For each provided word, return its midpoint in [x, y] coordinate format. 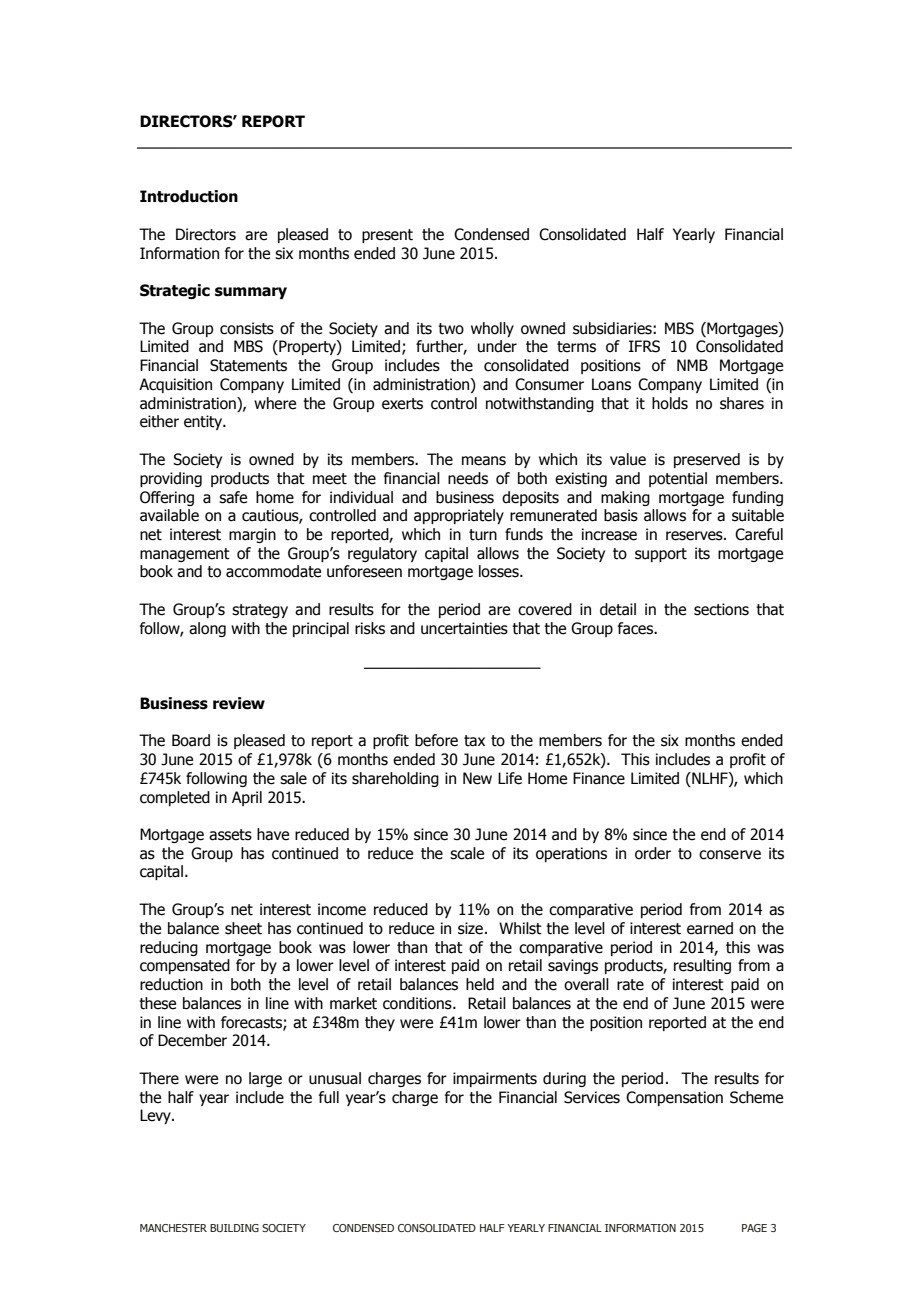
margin [252, 535]
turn [483, 535]
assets [230, 835]
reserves [695, 536]
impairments [495, 1079]
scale [467, 853]
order [653, 853]
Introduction [189, 196]
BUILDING [234, 1228]
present [387, 236]
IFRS [644, 346]
